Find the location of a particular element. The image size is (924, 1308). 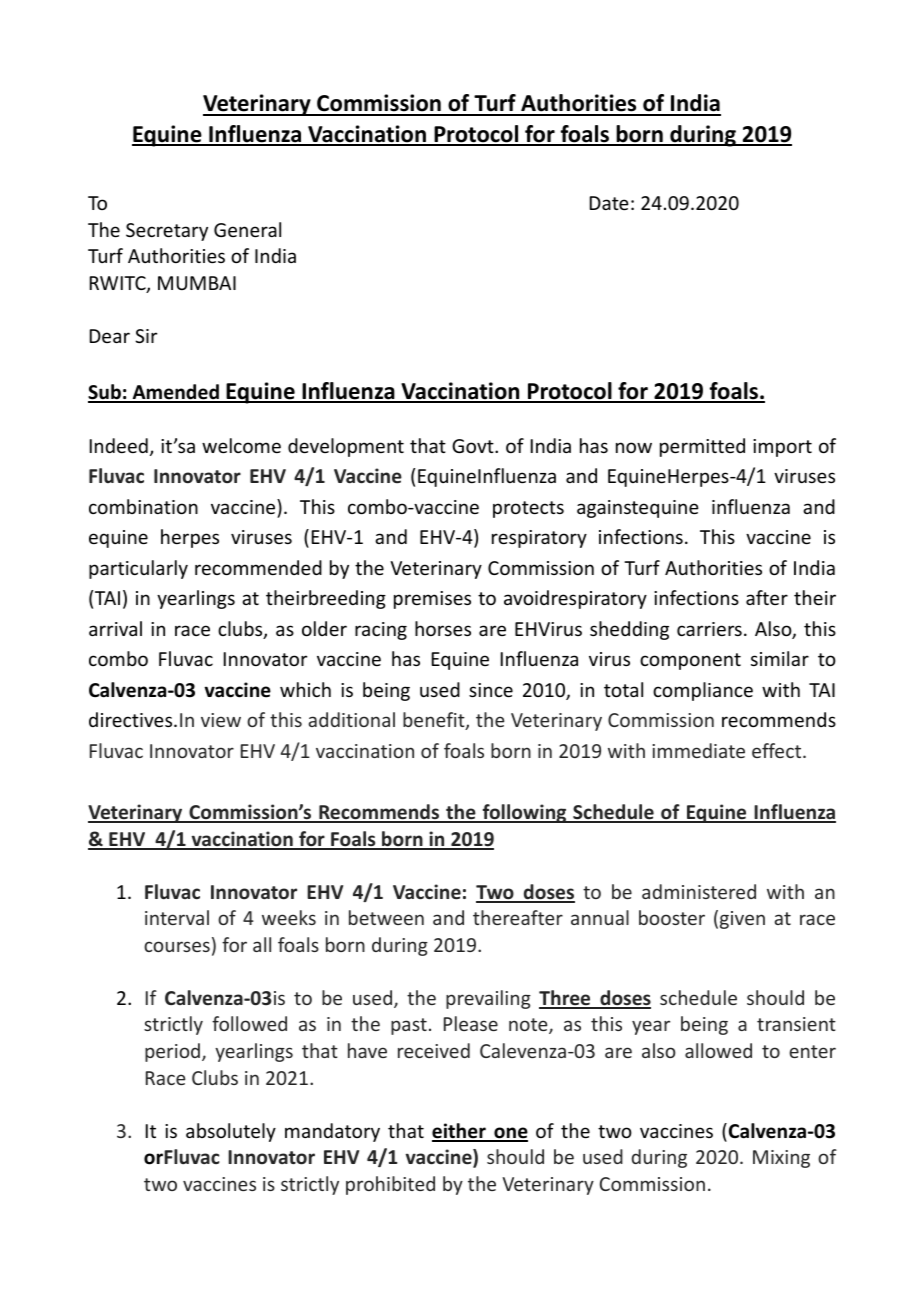

Govt is located at coordinates (474, 446).
